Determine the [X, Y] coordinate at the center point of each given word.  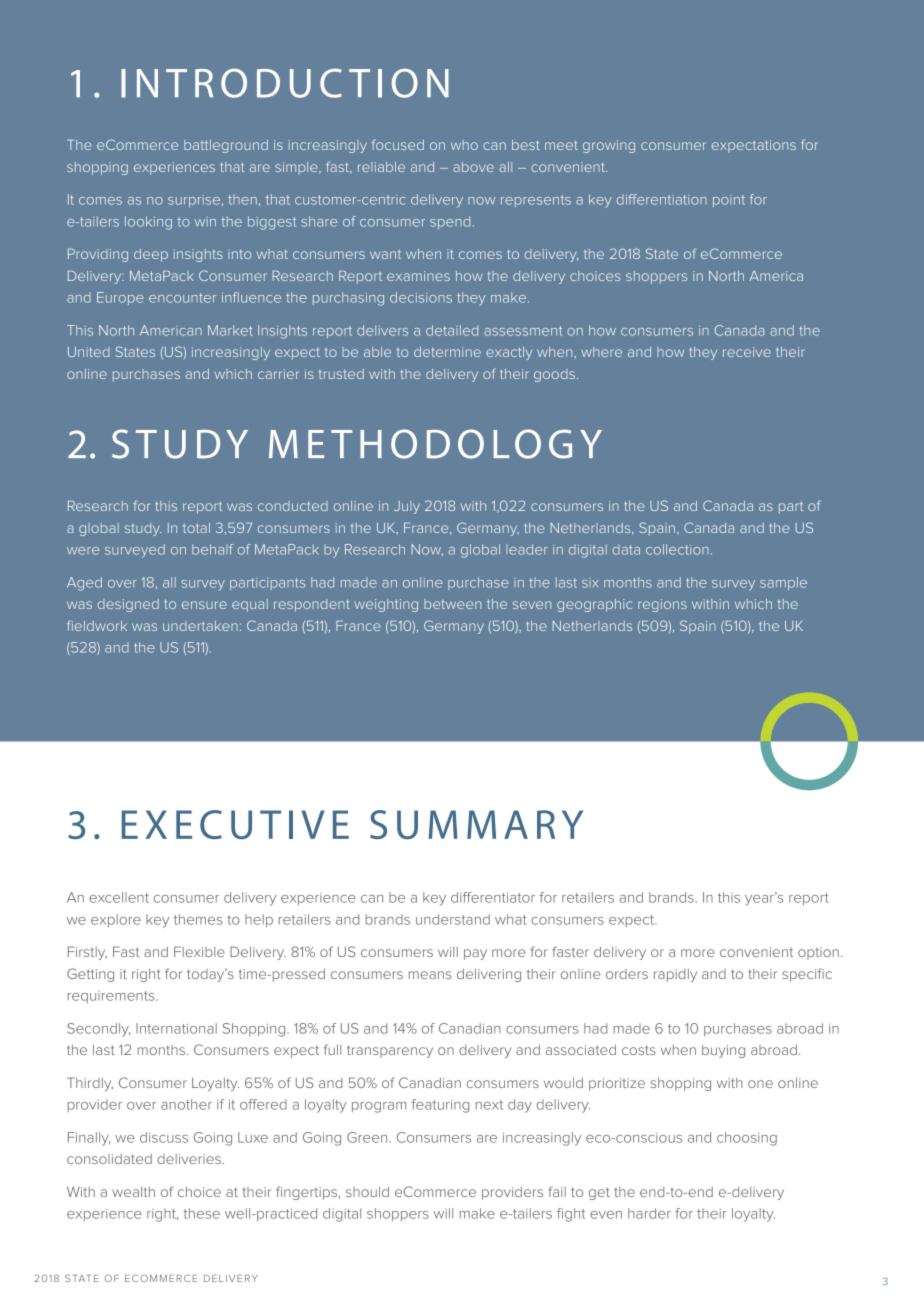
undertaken [200, 626]
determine [447, 352]
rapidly [675, 975]
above [473, 167]
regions [662, 605]
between [452, 604]
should [367, 1192]
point [729, 201]
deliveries [189, 1159]
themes [198, 919]
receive [747, 352]
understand [453, 919]
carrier [278, 374]
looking [148, 223]
